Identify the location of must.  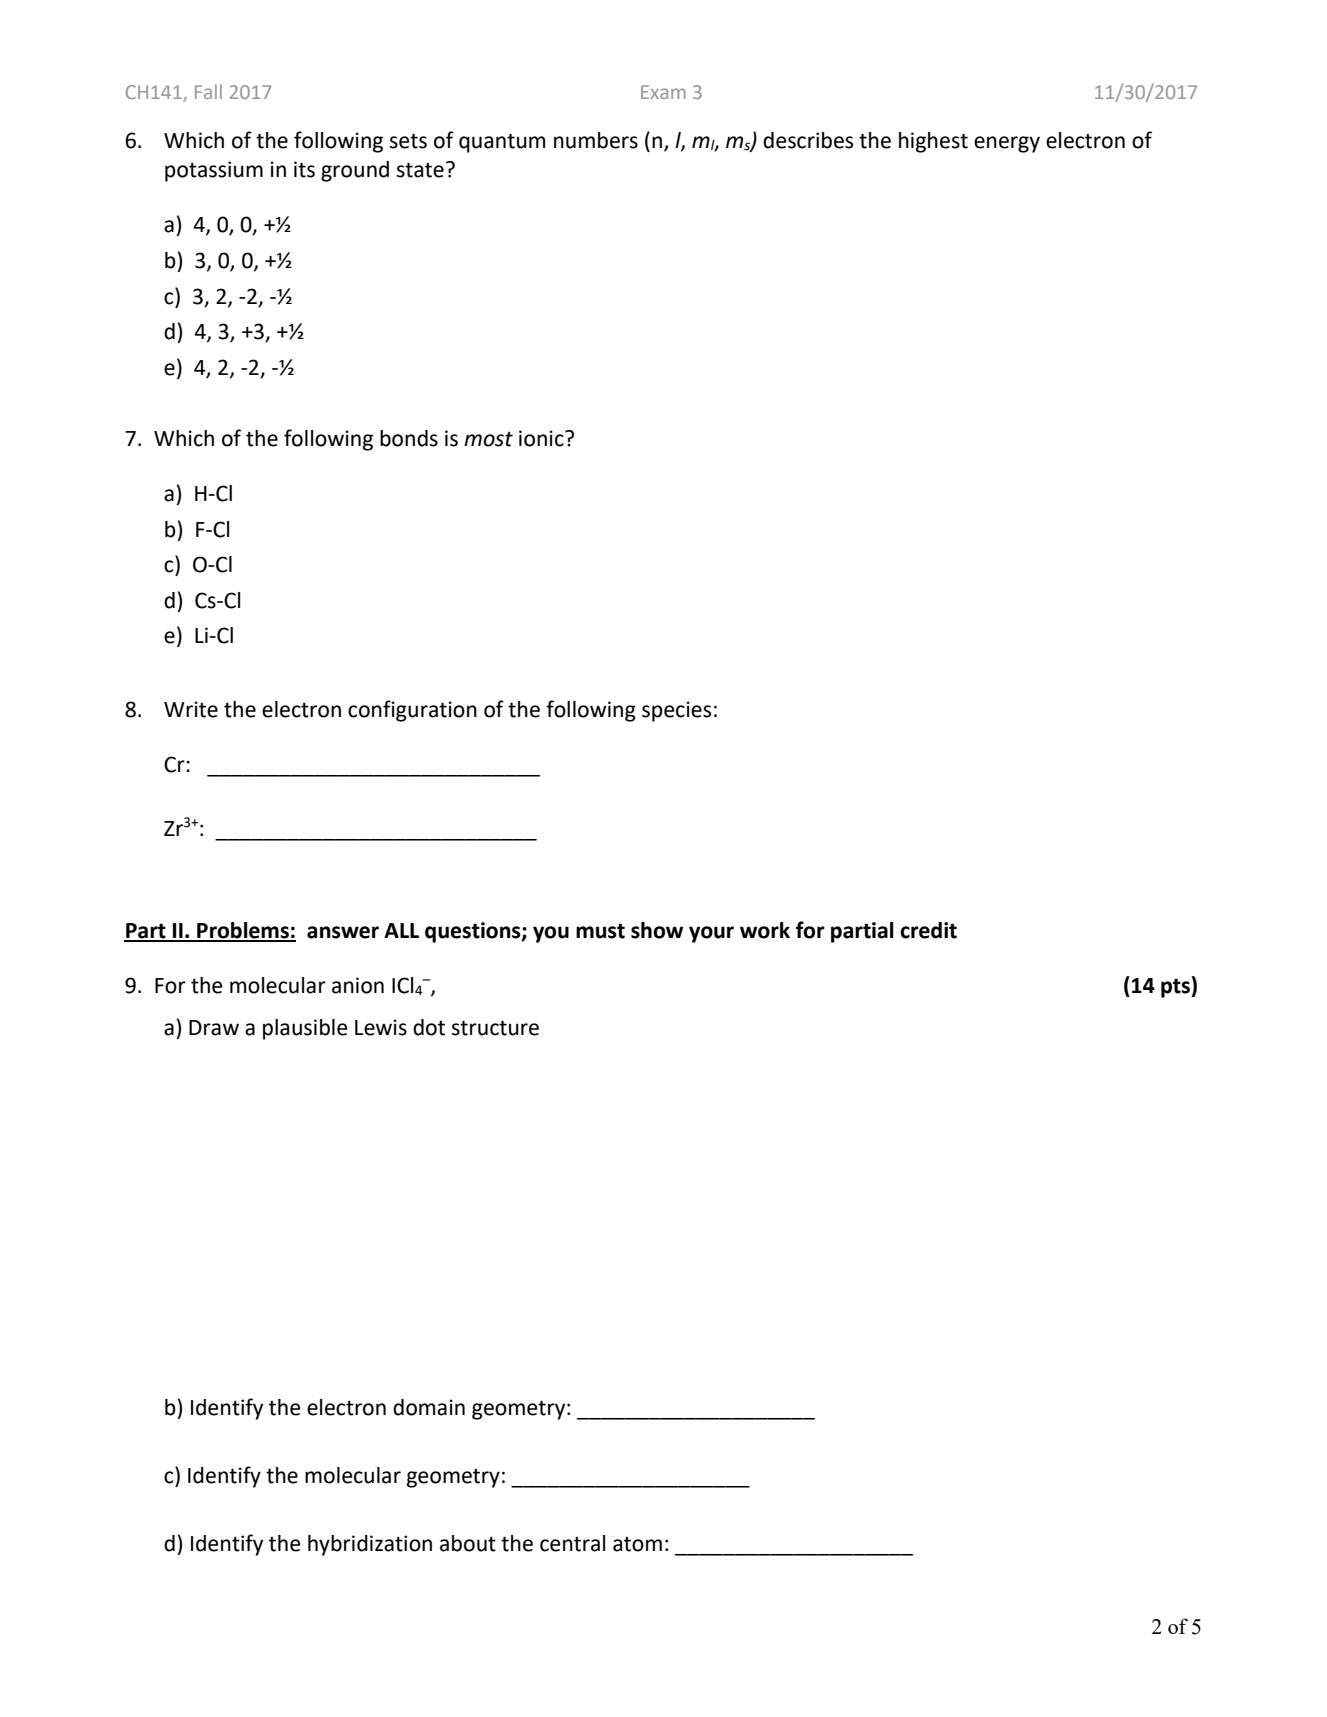
(600, 931).
